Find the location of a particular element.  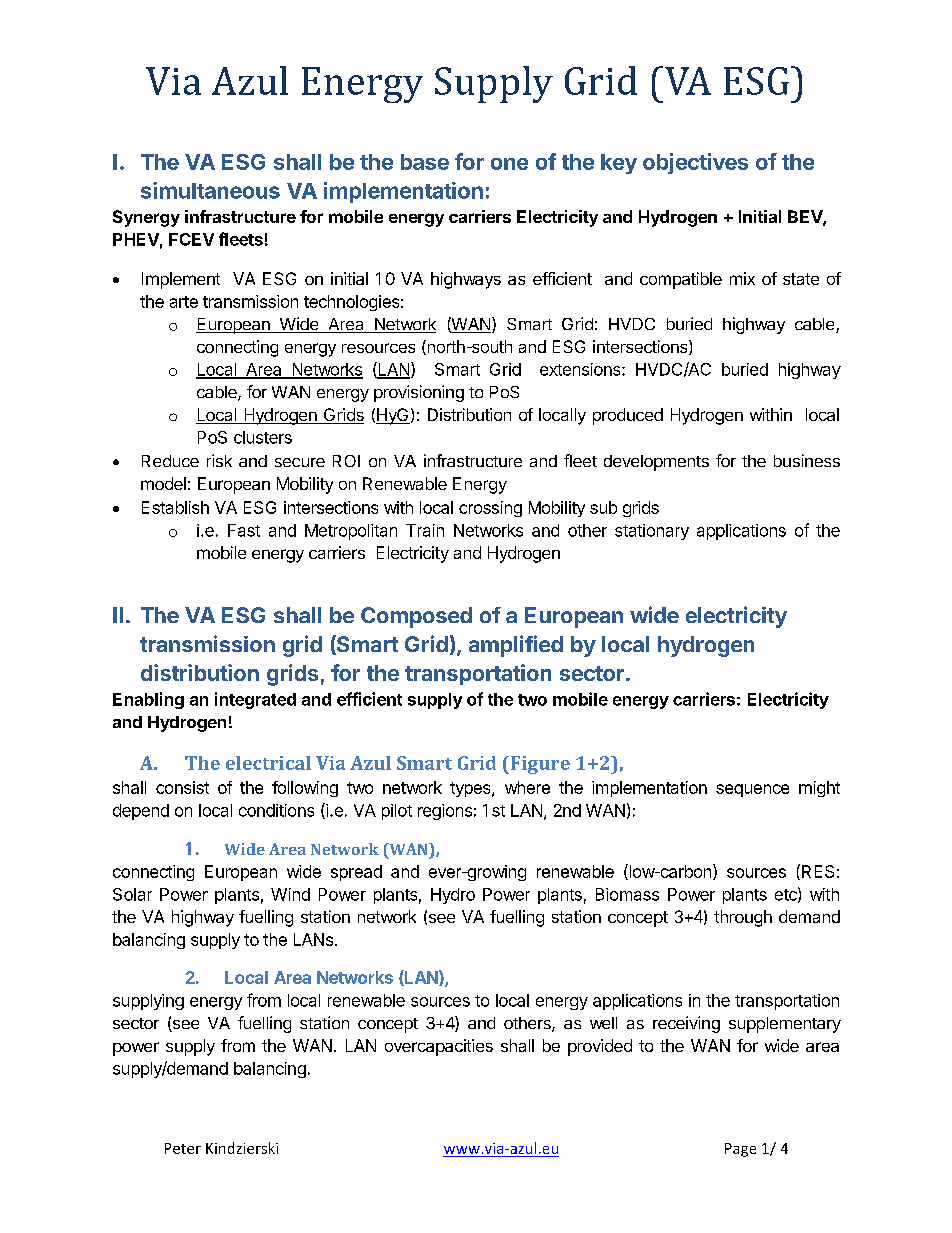

simultaneous is located at coordinates (210, 190).
